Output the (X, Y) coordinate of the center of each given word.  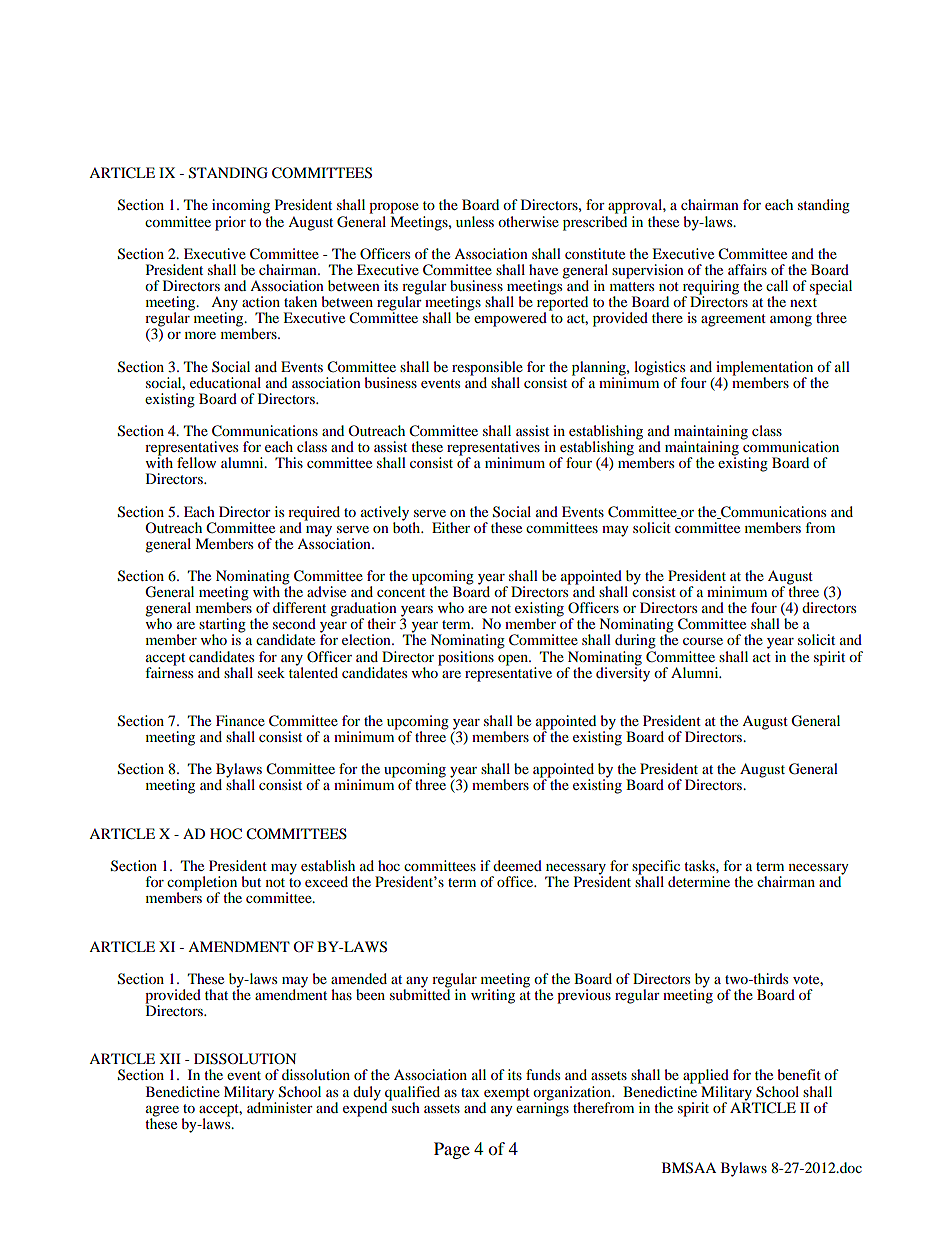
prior (230, 223)
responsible (487, 368)
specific (656, 868)
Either (451, 527)
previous (584, 996)
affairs (747, 269)
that (216, 994)
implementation (764, 368)
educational (225, 382)
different (299, 607)
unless (475, 221)
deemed (517, 865)
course (703, 641)
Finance (240, 720)
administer (280, 1106)
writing (493, 996)
